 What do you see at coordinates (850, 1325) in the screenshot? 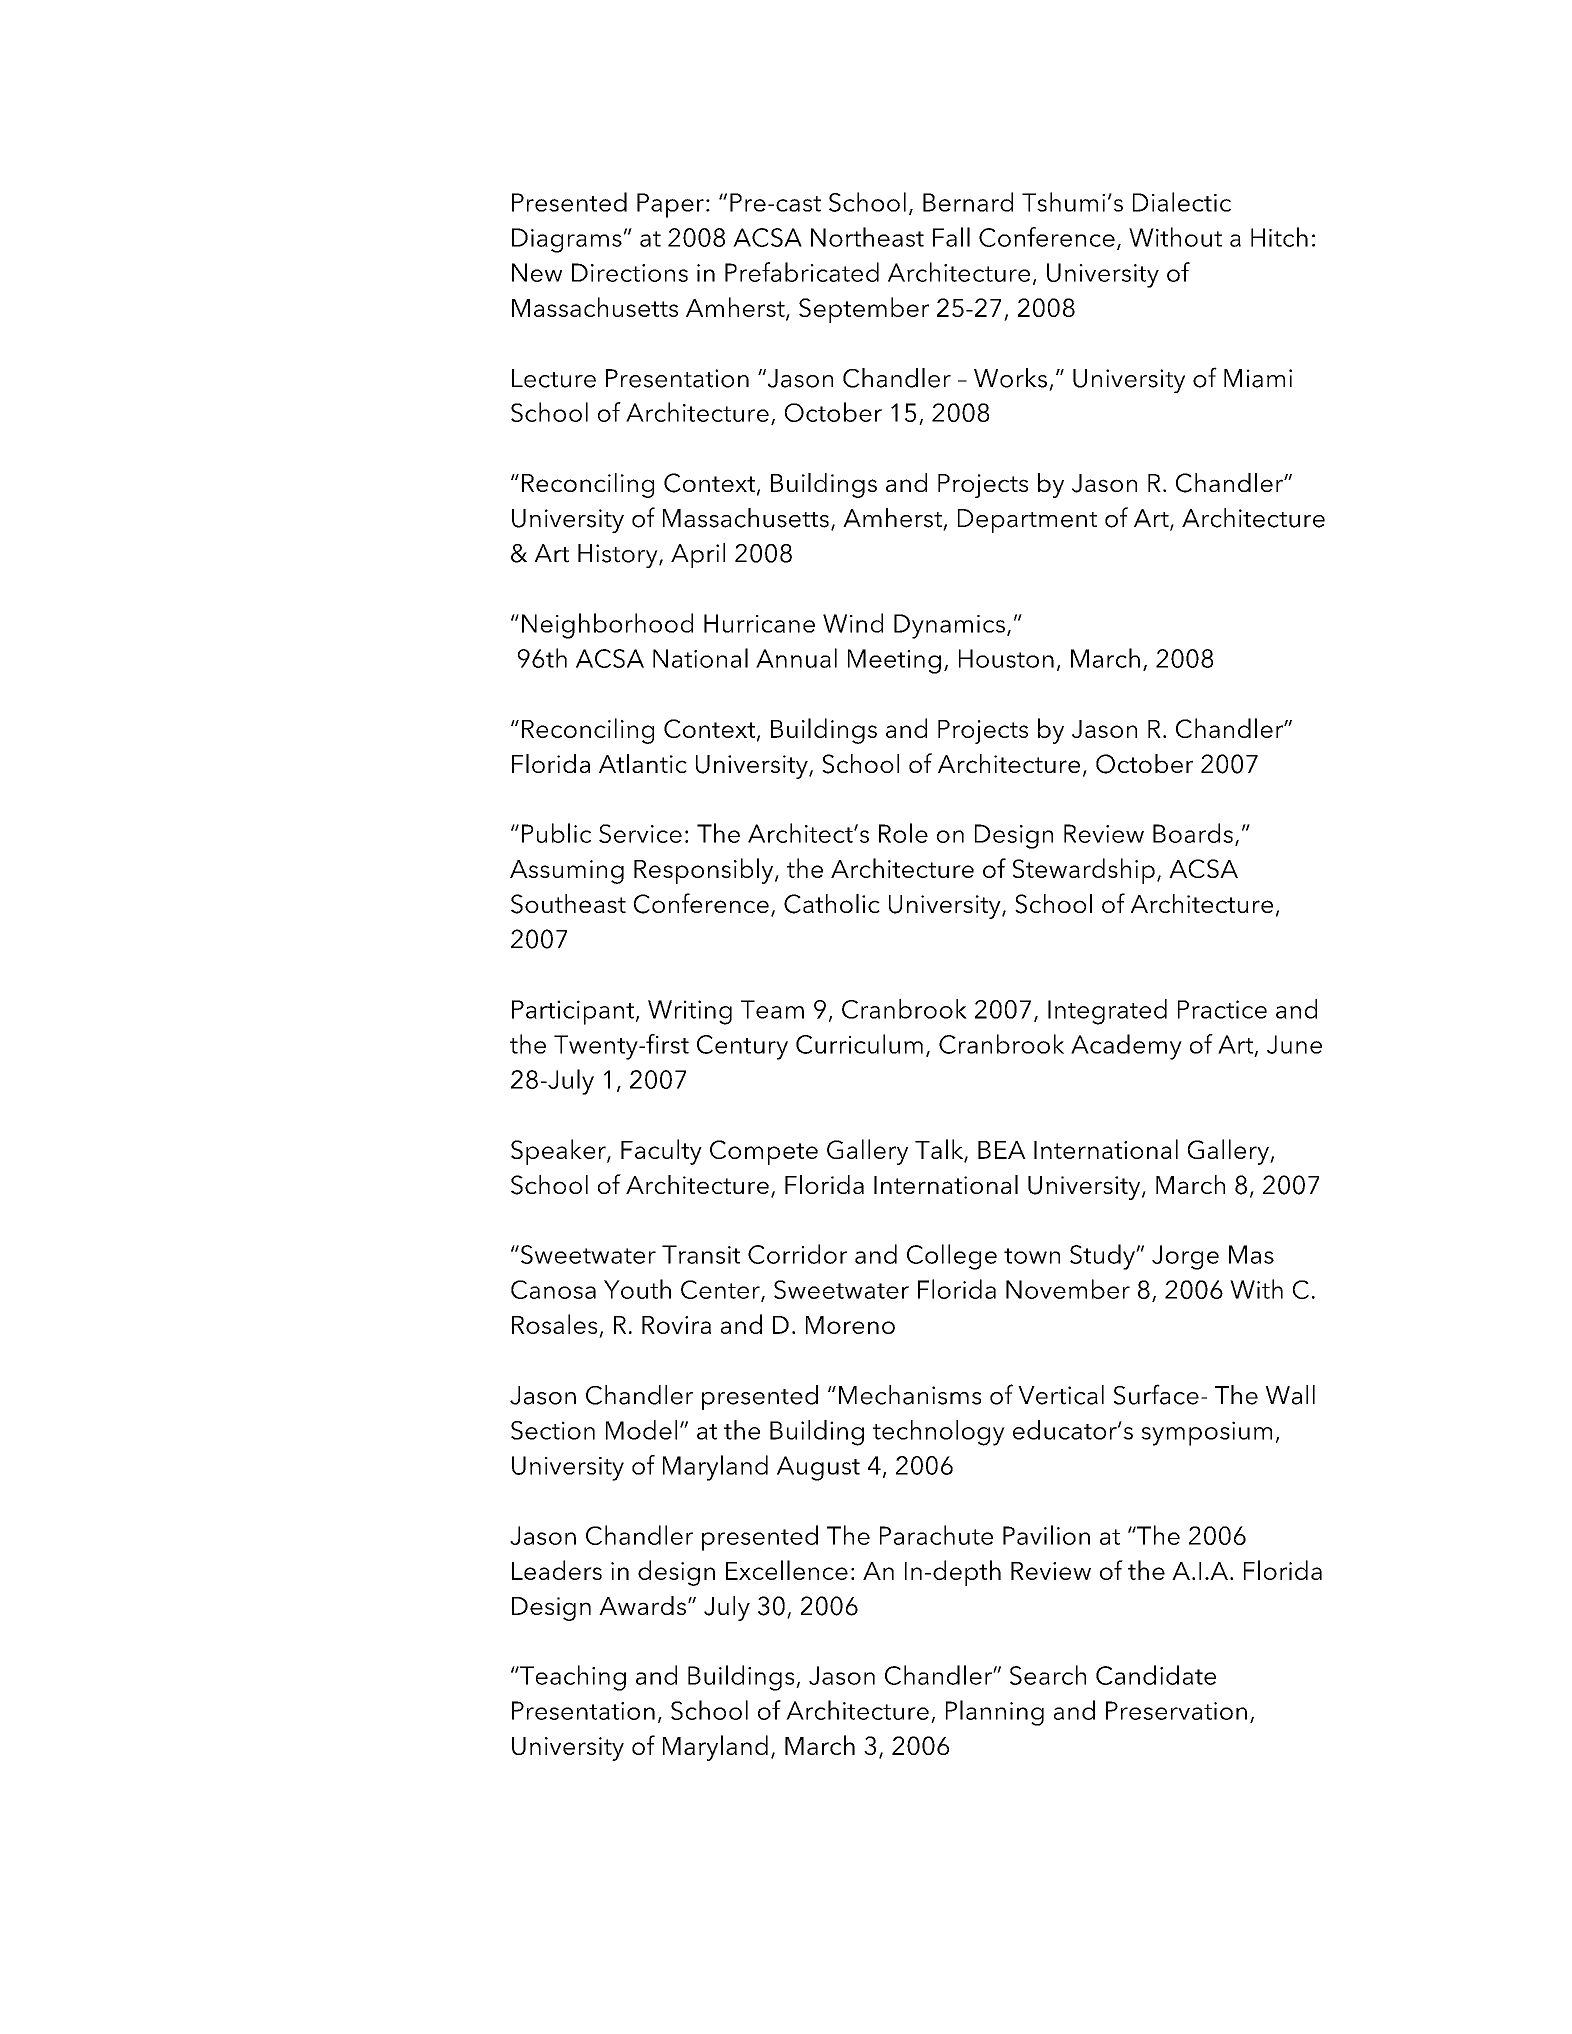
I see `Moreno` at bounding box center [850, 1325].
